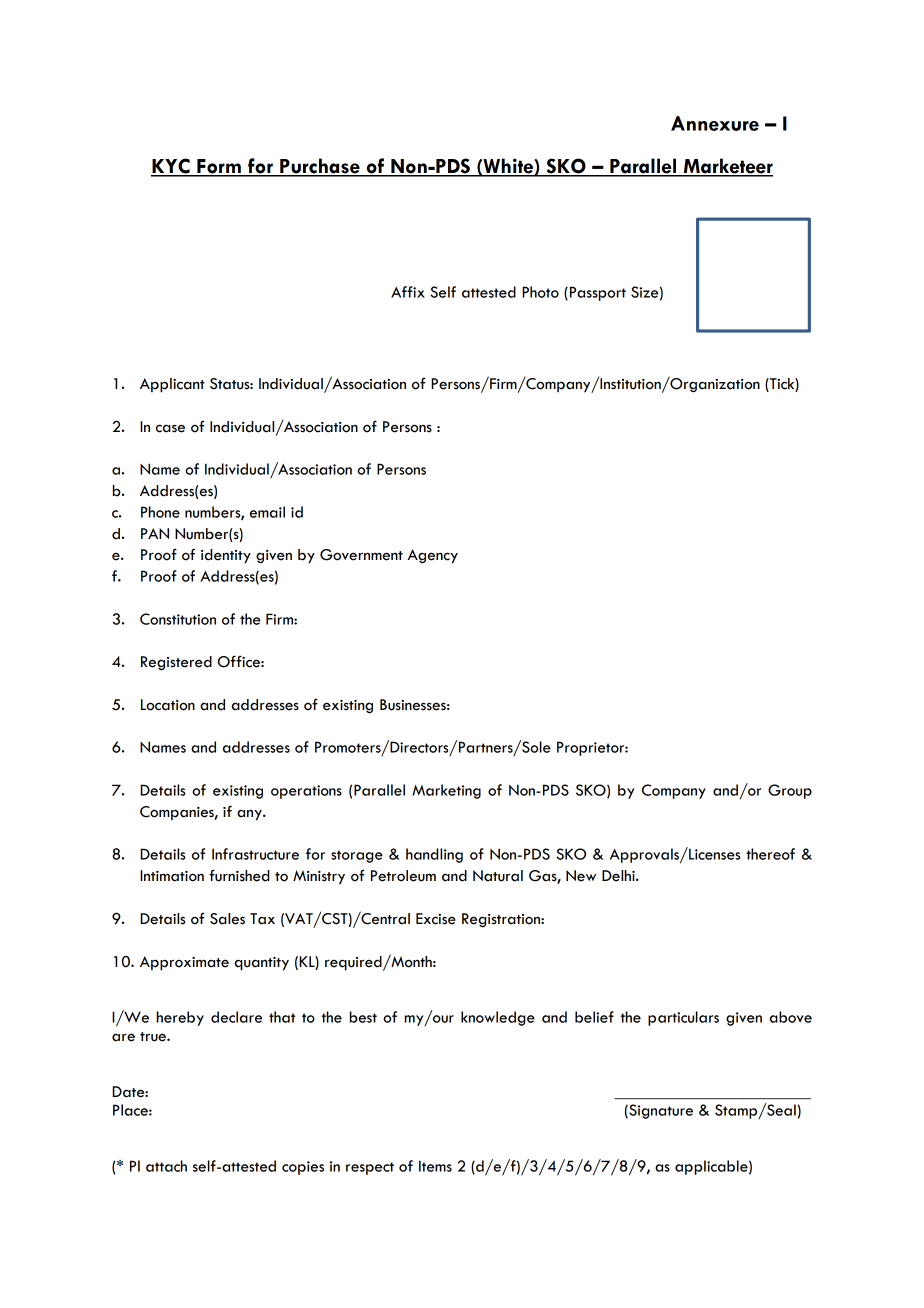  What do you see at coordinates (446, 791) in the image?
I see `Marketing` at bounding box center [446, 791].
